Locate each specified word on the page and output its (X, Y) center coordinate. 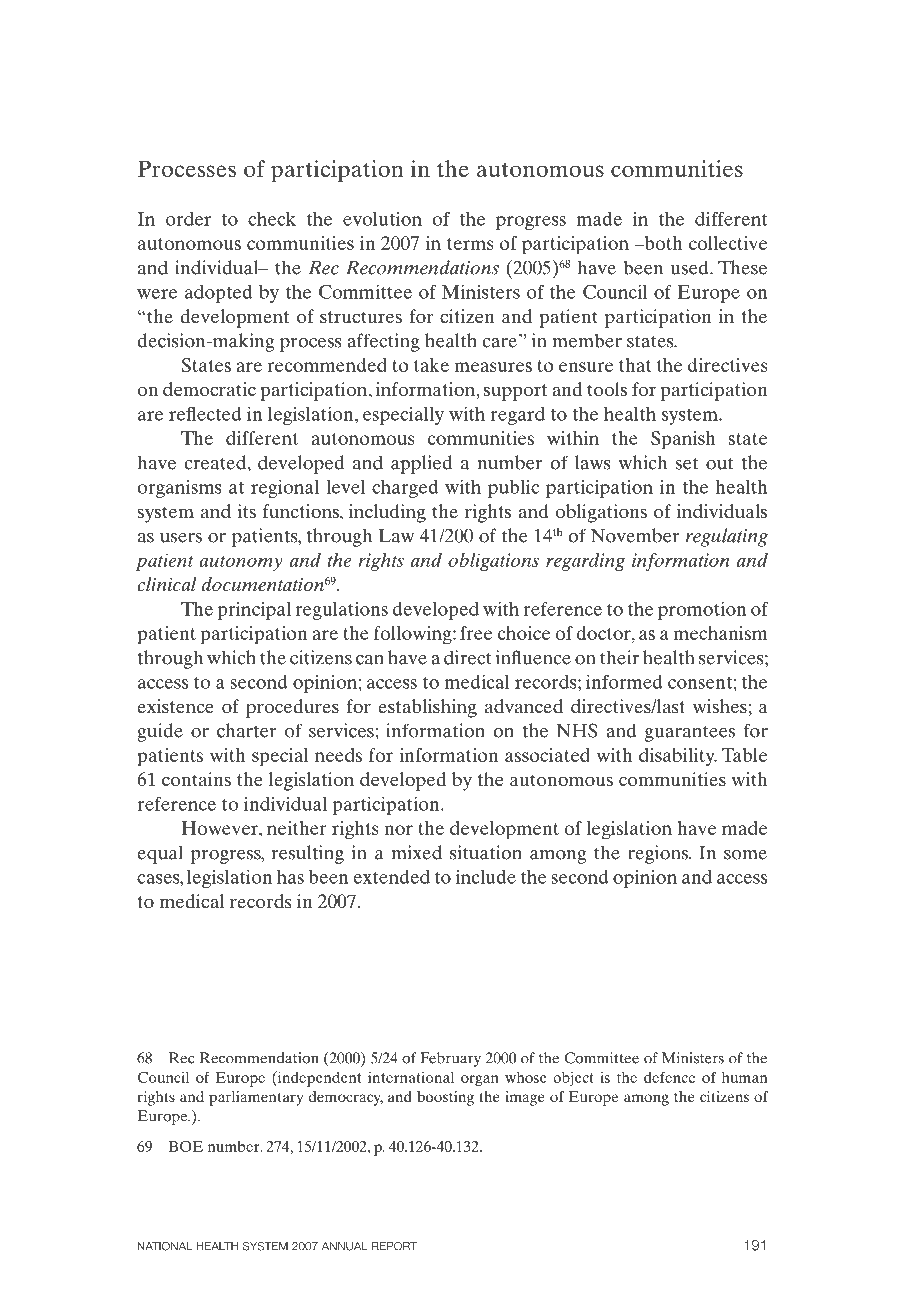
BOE (185, 1146)
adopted (218, 294)
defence (669, 1077)
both (662, 243)
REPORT (394, 1246)
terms (470, 244)
